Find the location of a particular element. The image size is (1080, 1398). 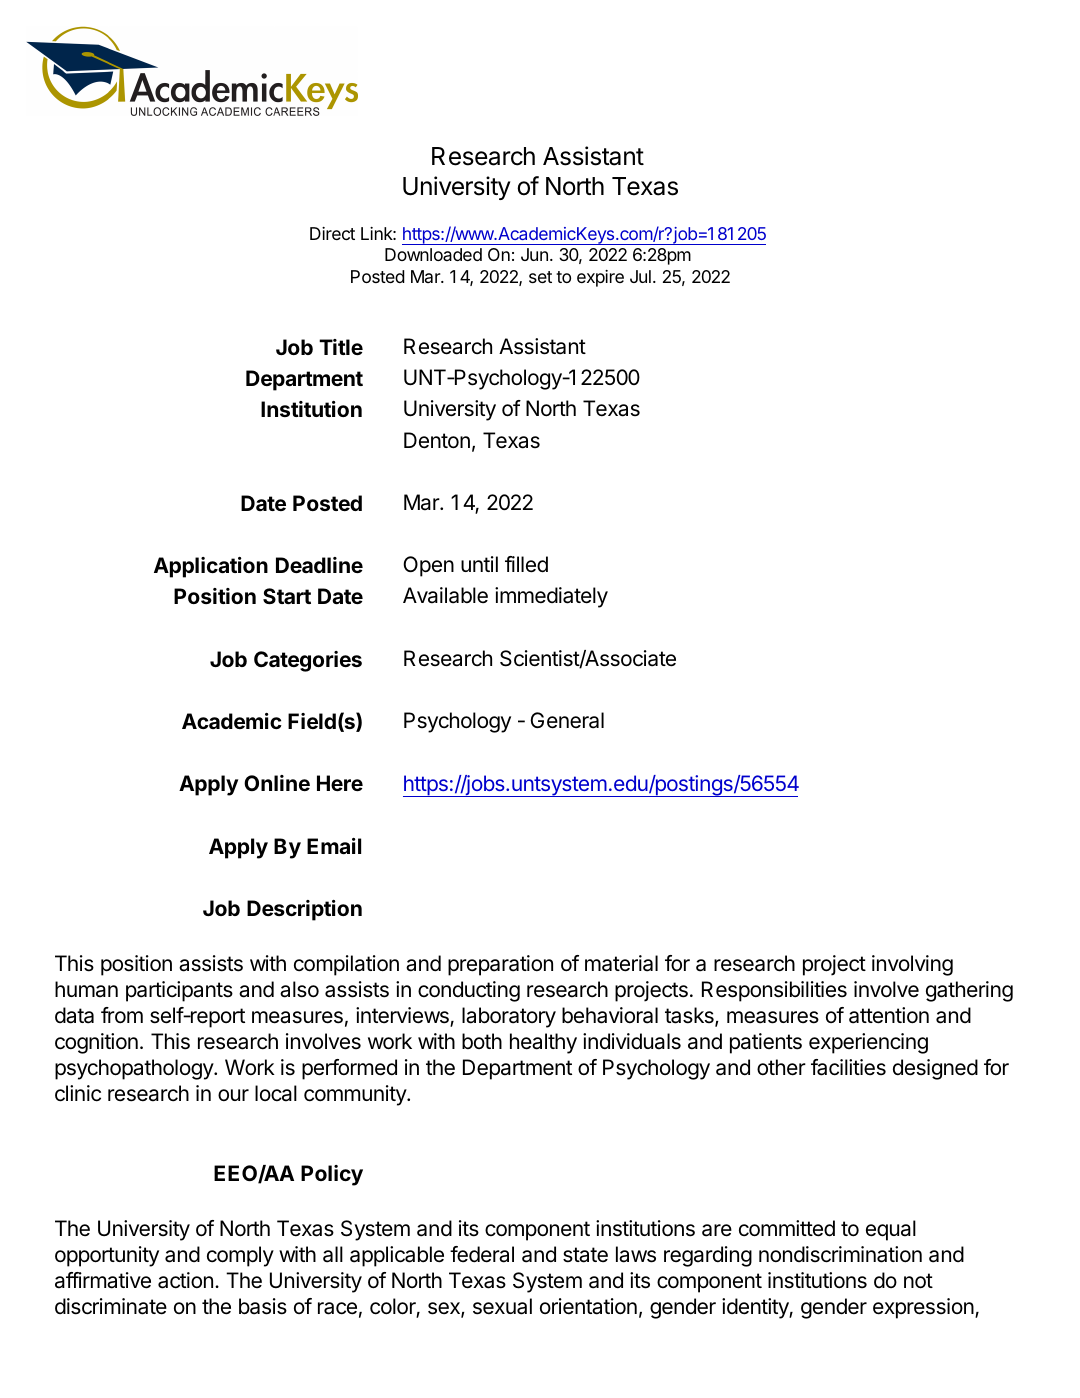

preparation is located at coordinates (500, 965).
